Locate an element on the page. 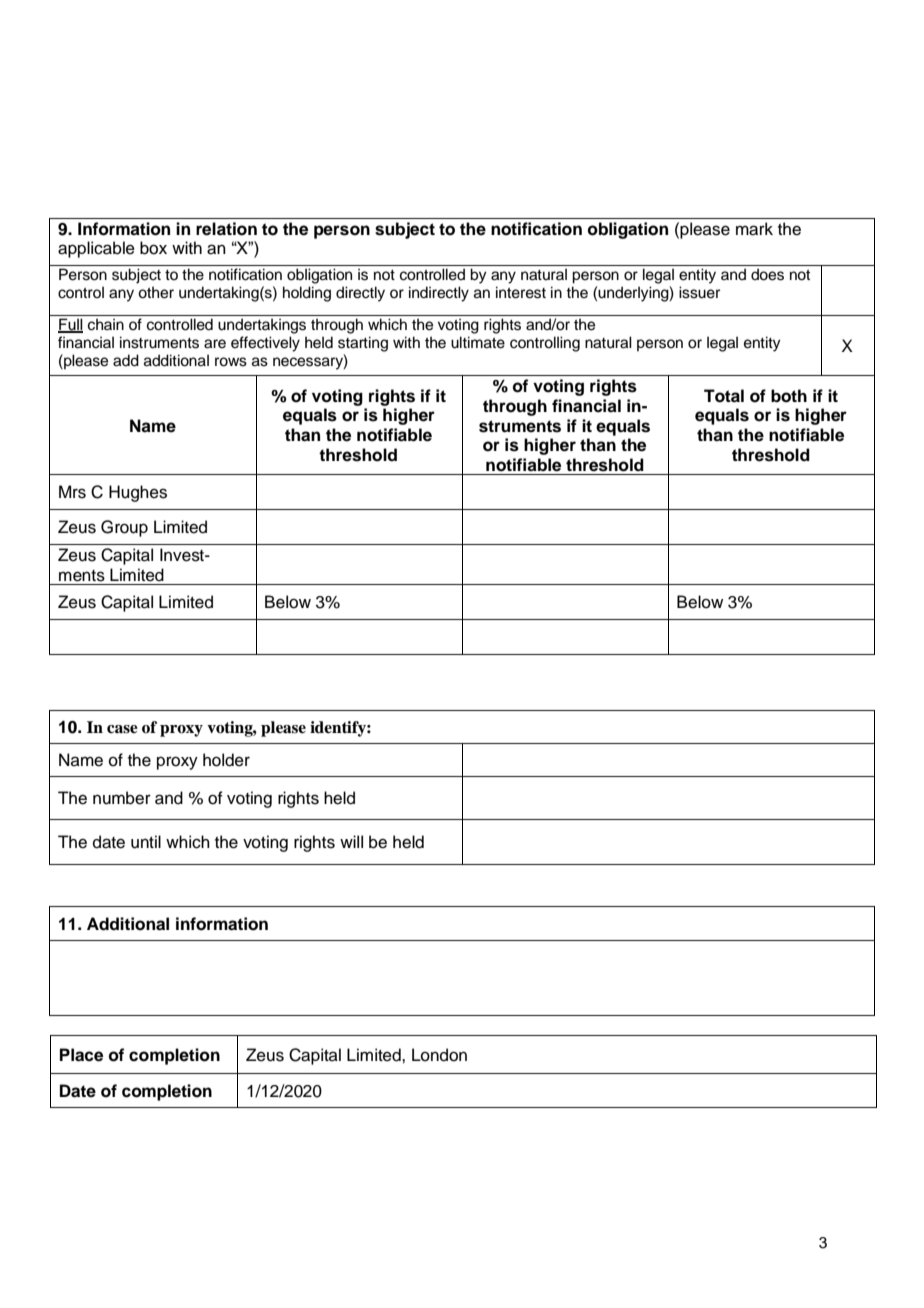 The image size is (924, 1308). will is located at coordinates (351, 841).
